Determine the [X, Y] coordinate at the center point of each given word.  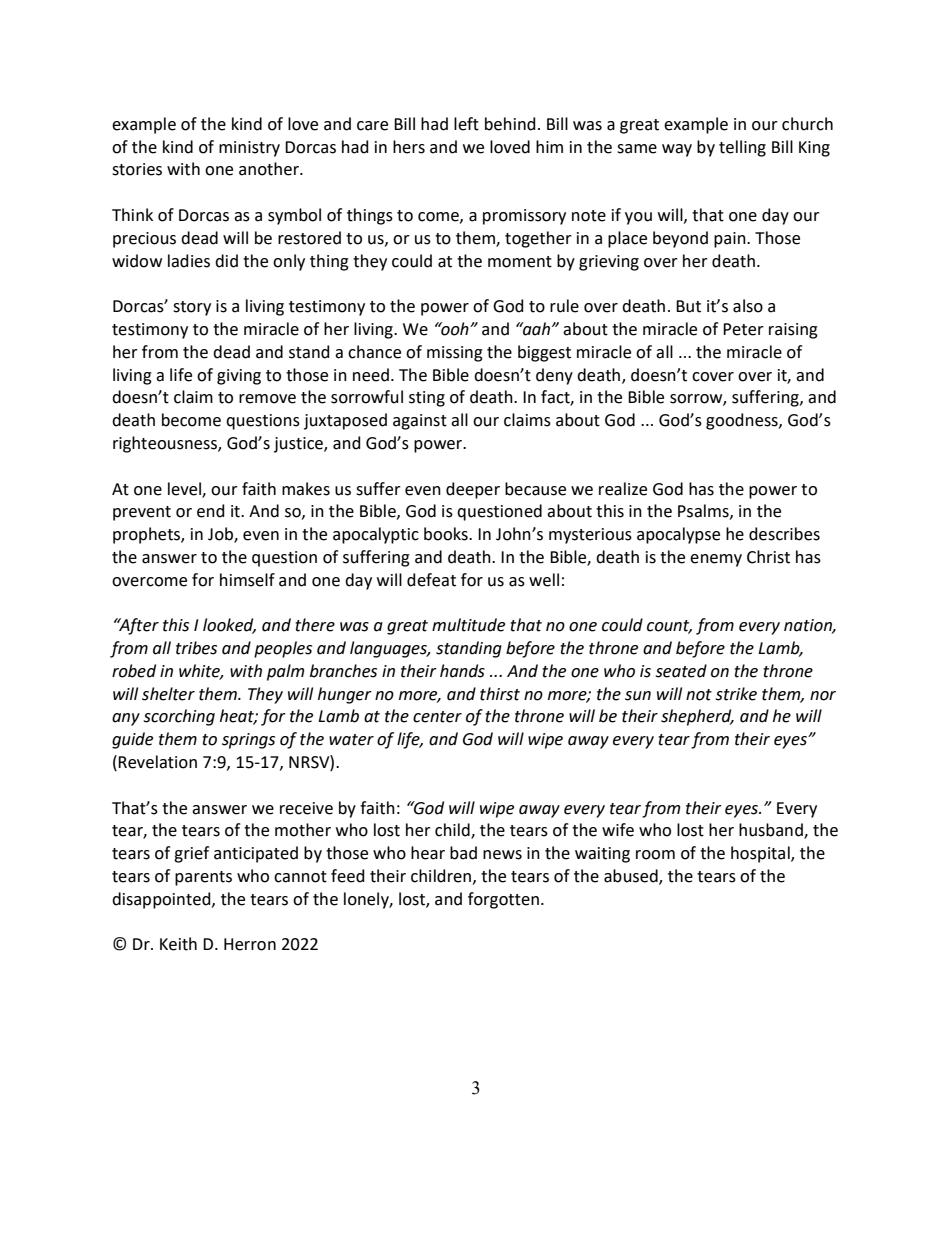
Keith [178, 944]
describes [784, 534]
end [211, 511]
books [447, 534]
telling [742, 148]
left [466, 124]
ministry [249, 149]
